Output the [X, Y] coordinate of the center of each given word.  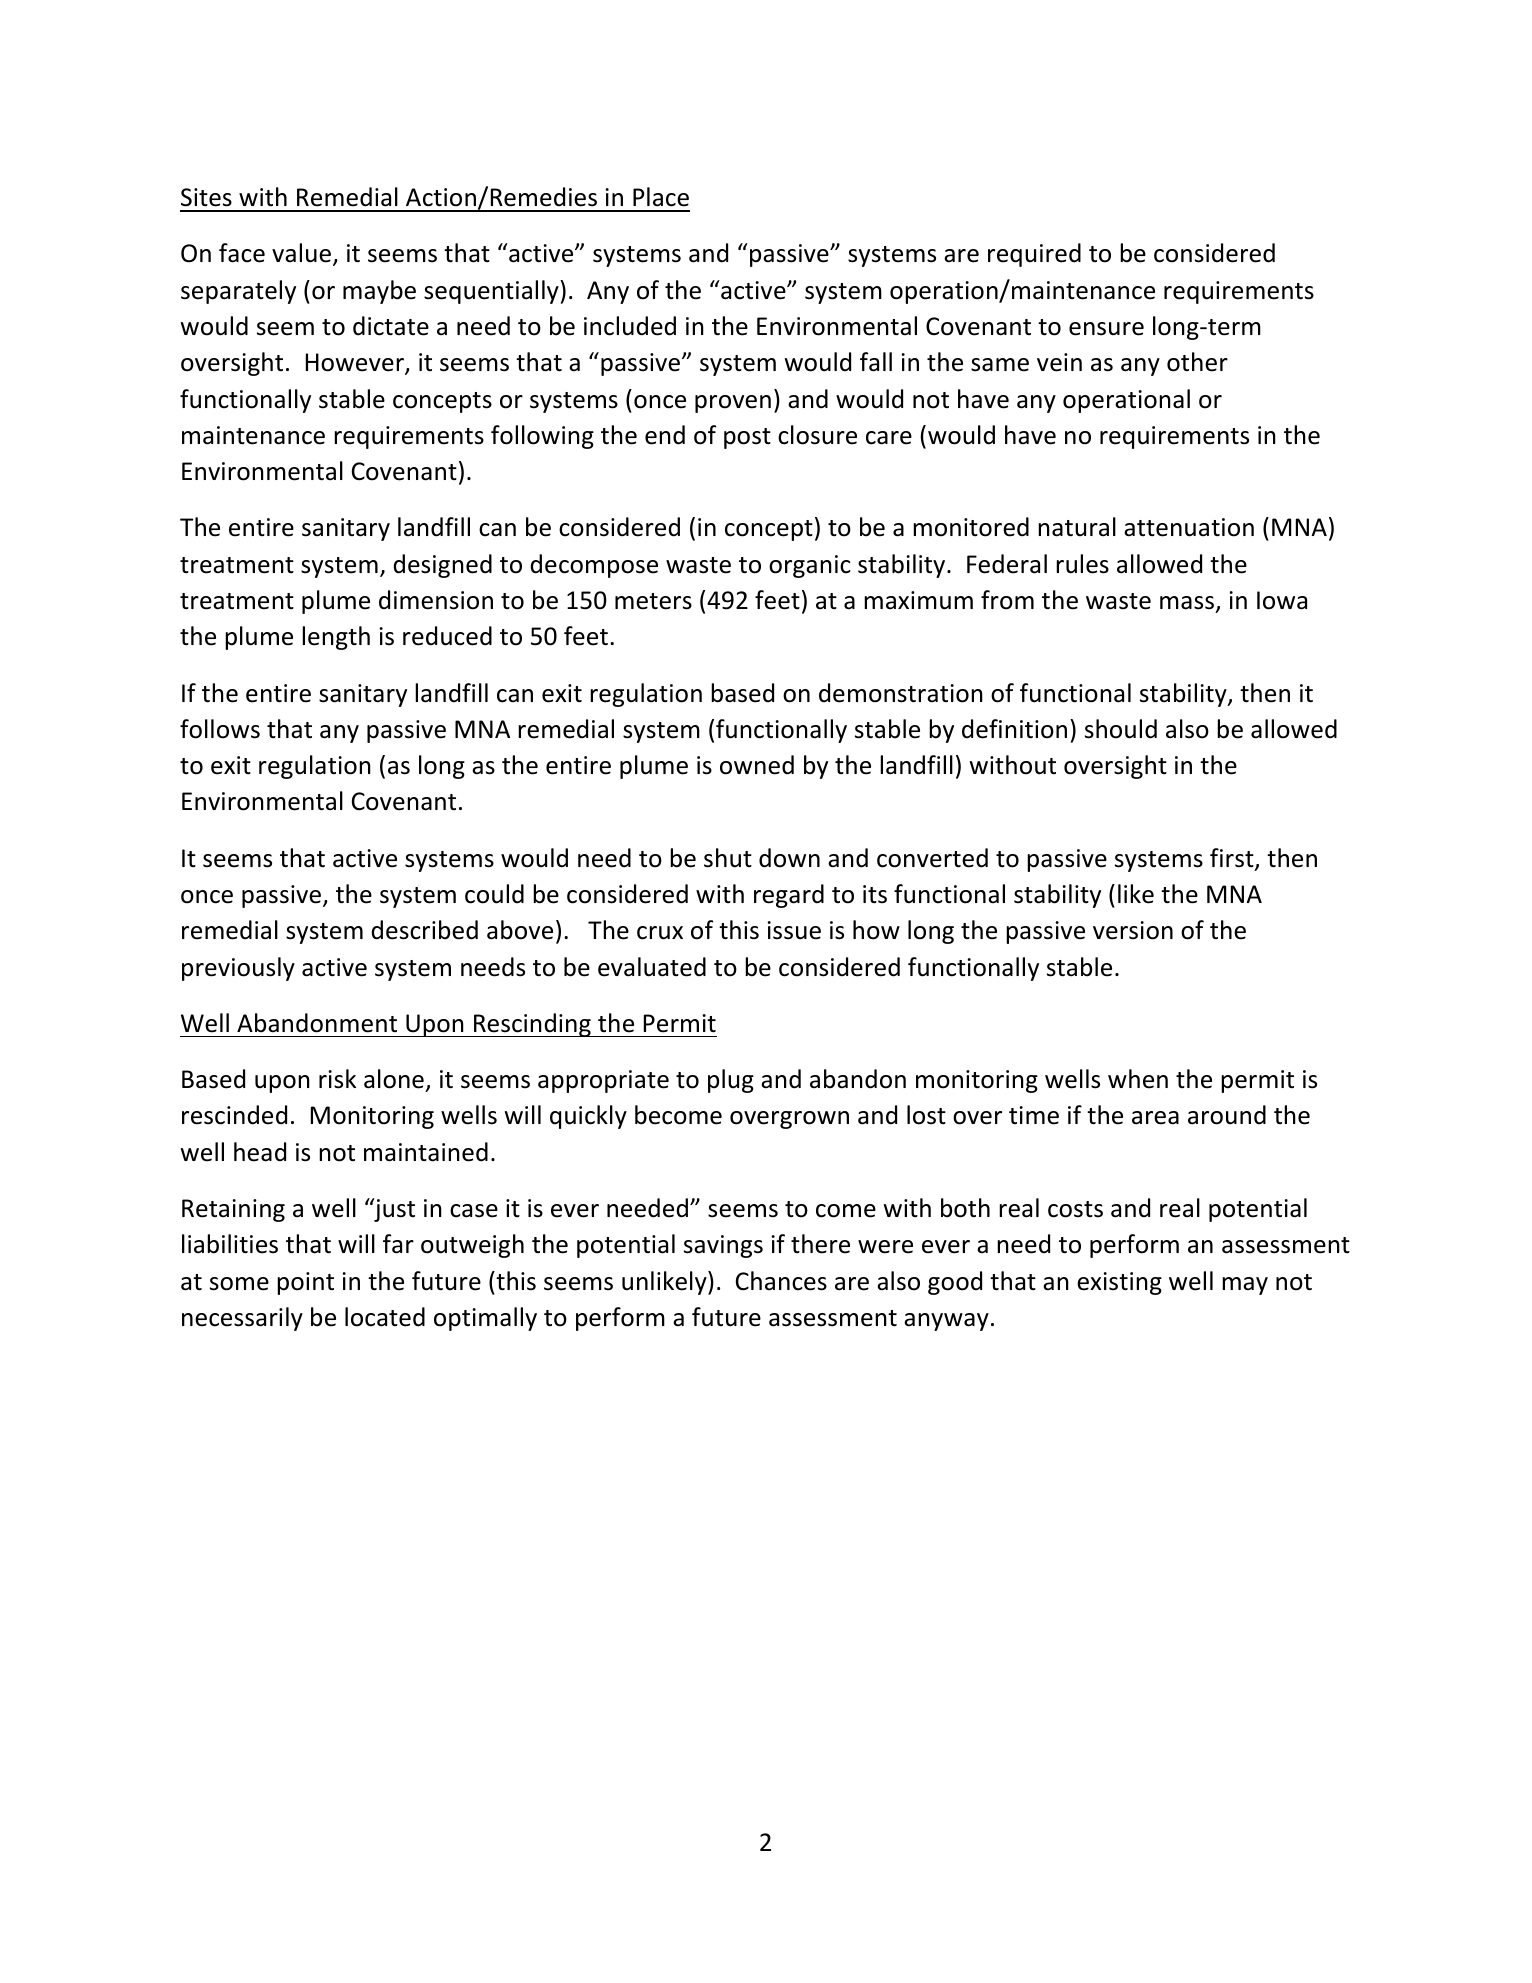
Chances [781, 1281]
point [305, 1283]
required [1034, 255]
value [301, 253]
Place [661, 197]
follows [220, 729]
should [1121, 729]
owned [757, 765]
